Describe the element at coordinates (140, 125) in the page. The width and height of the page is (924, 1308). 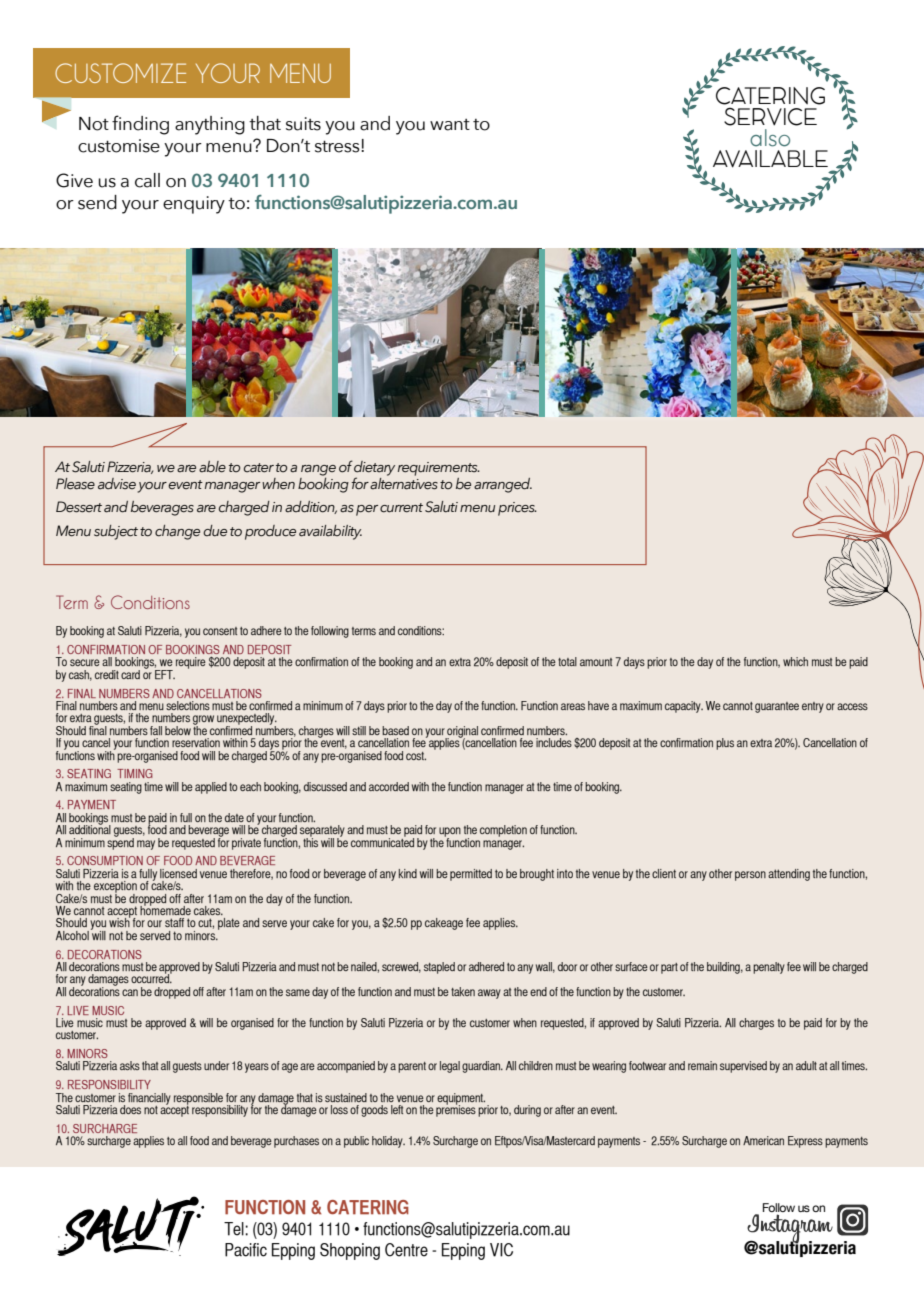
I see `finding` at that location.
